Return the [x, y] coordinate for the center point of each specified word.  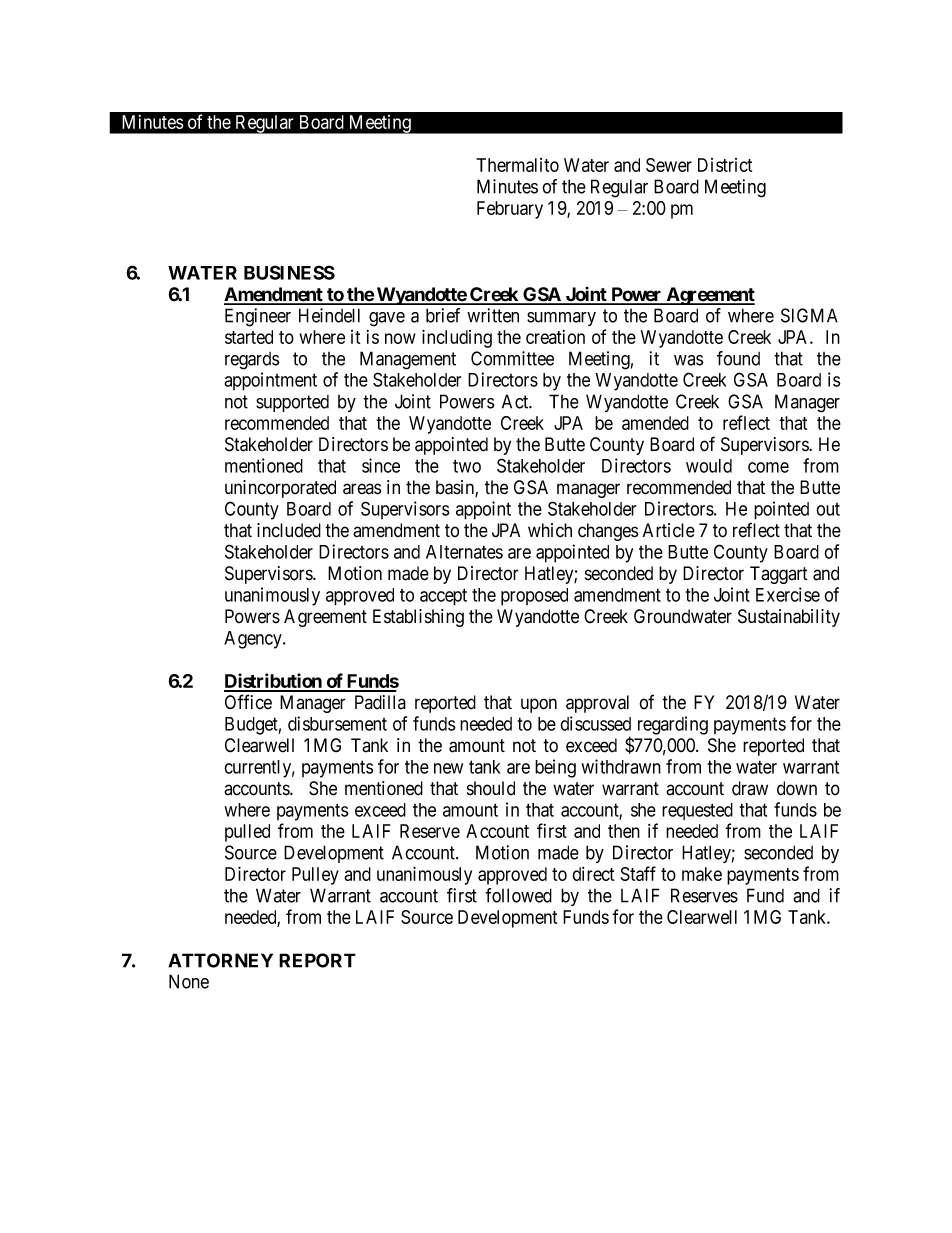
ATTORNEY [220, 960]
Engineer [258, 317]
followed [518, 895]
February [510, 210]
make [702, 874]
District [725, 165]
